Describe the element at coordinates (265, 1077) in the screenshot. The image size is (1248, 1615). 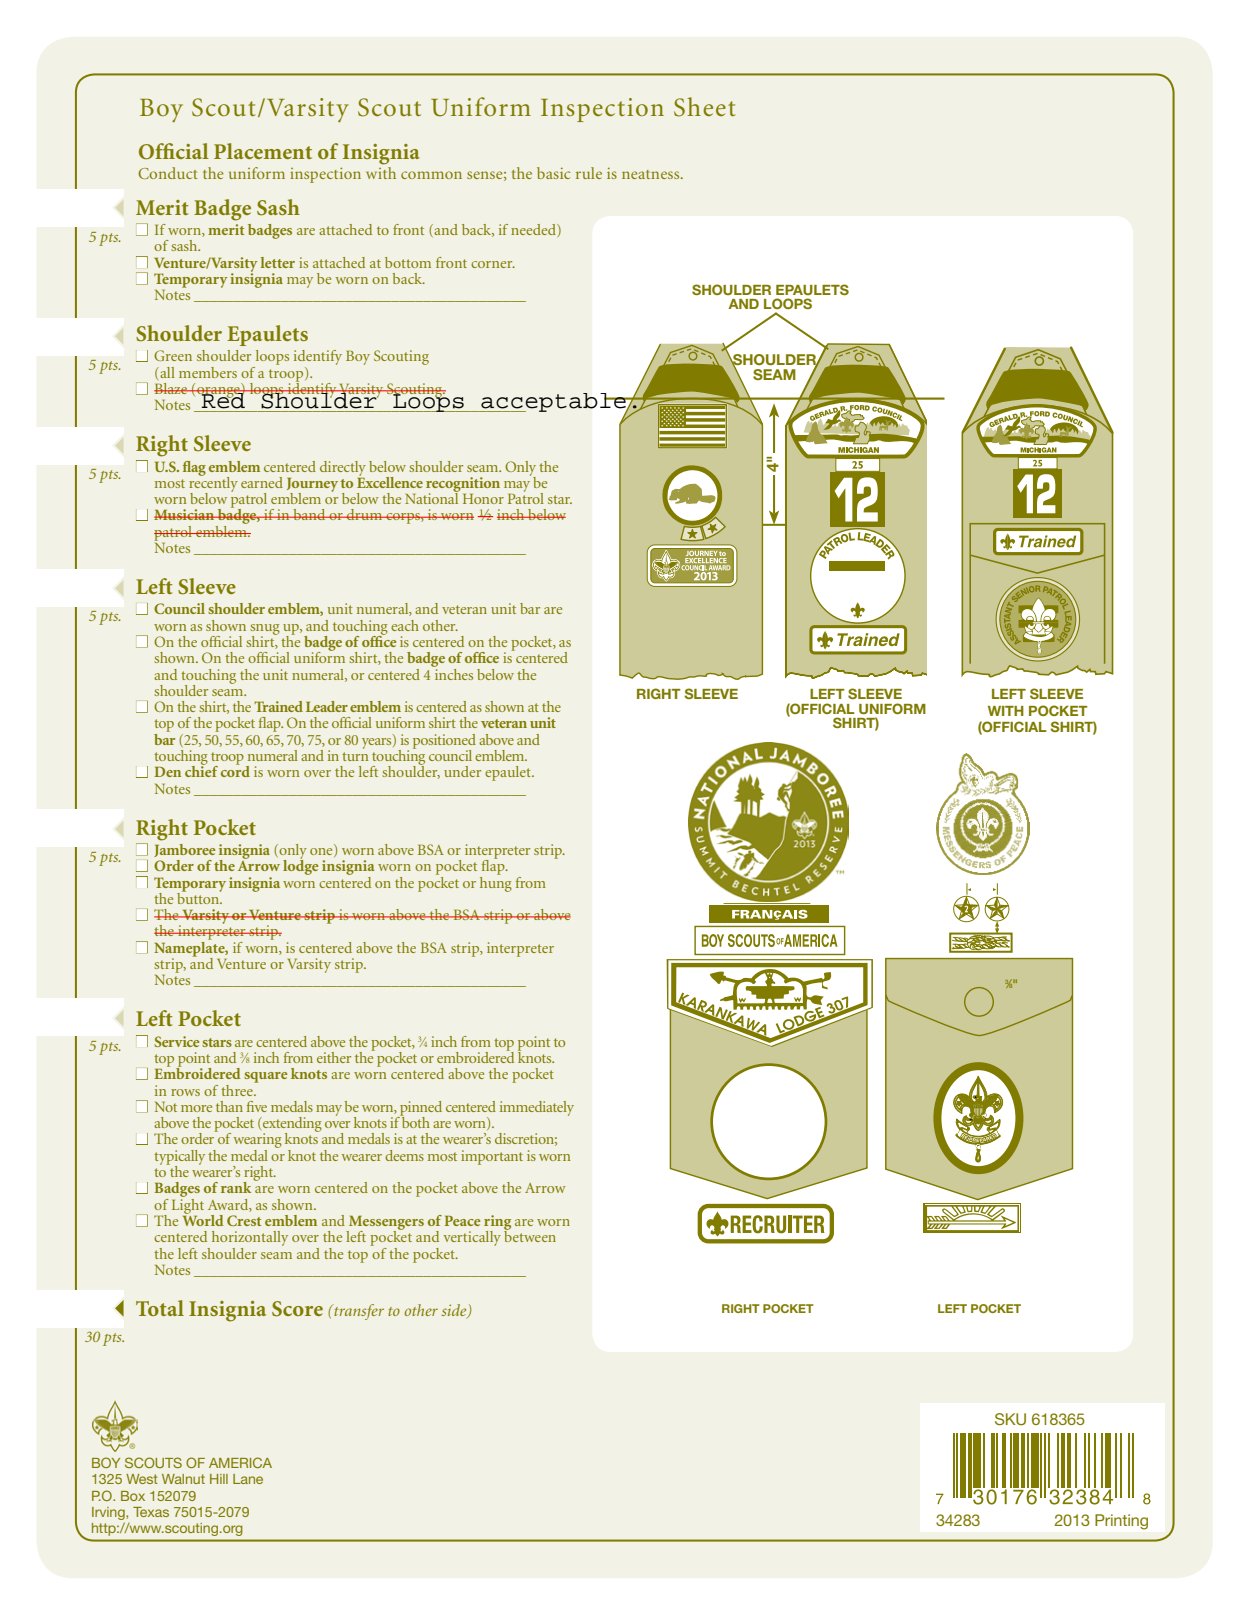
I see `square` at that location.
